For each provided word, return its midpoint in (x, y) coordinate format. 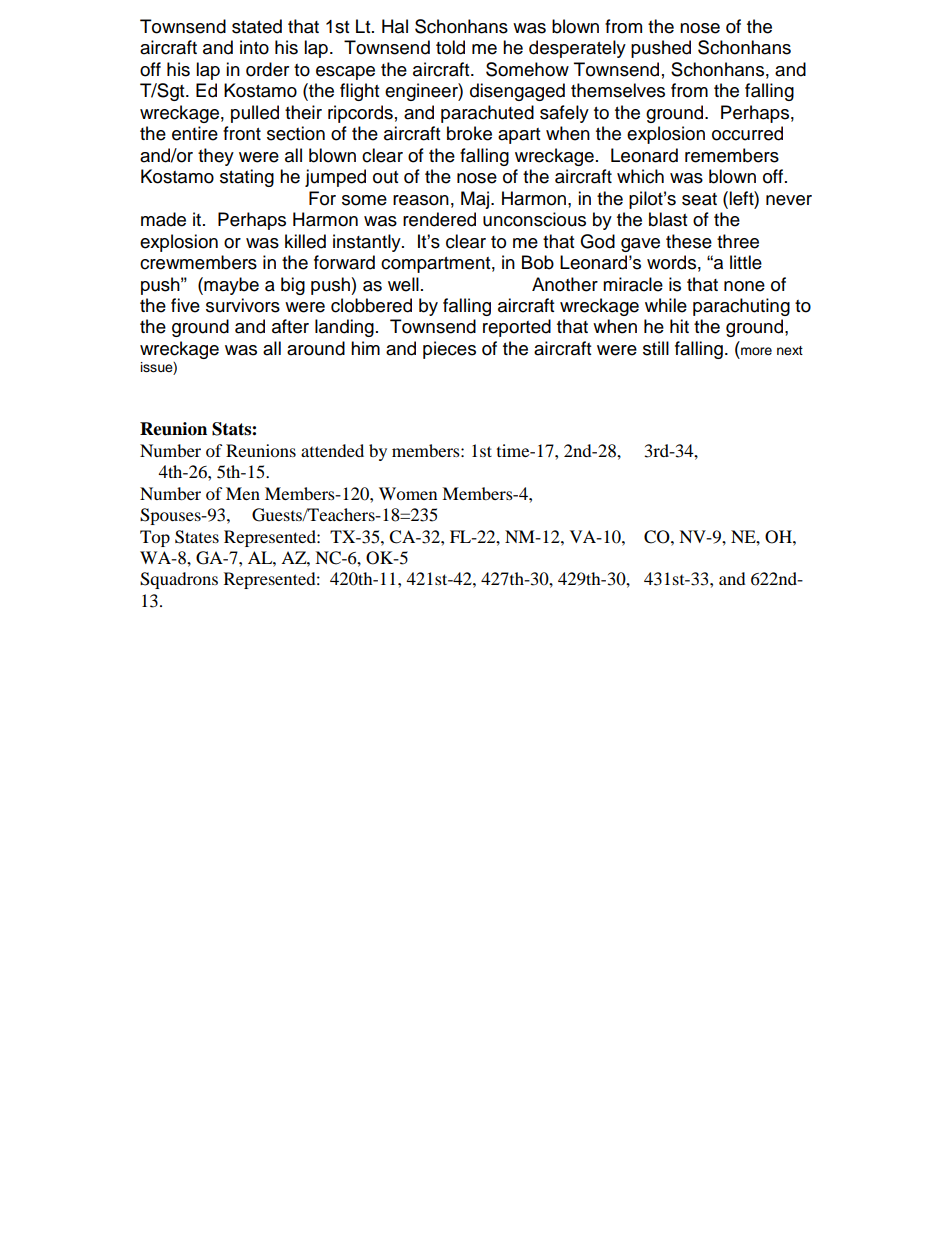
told (450, 47)
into (254, 47)
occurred (747, 133)
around (316, 348)
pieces (449, 350)
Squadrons (179, 580)
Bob (538, 262)
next (790, 350)
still (656, 348)
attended (332, 450)
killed (305, 241)
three (738, 241)
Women (408, 493)
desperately (577, 49)
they (216, 157)
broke (469, 133)
